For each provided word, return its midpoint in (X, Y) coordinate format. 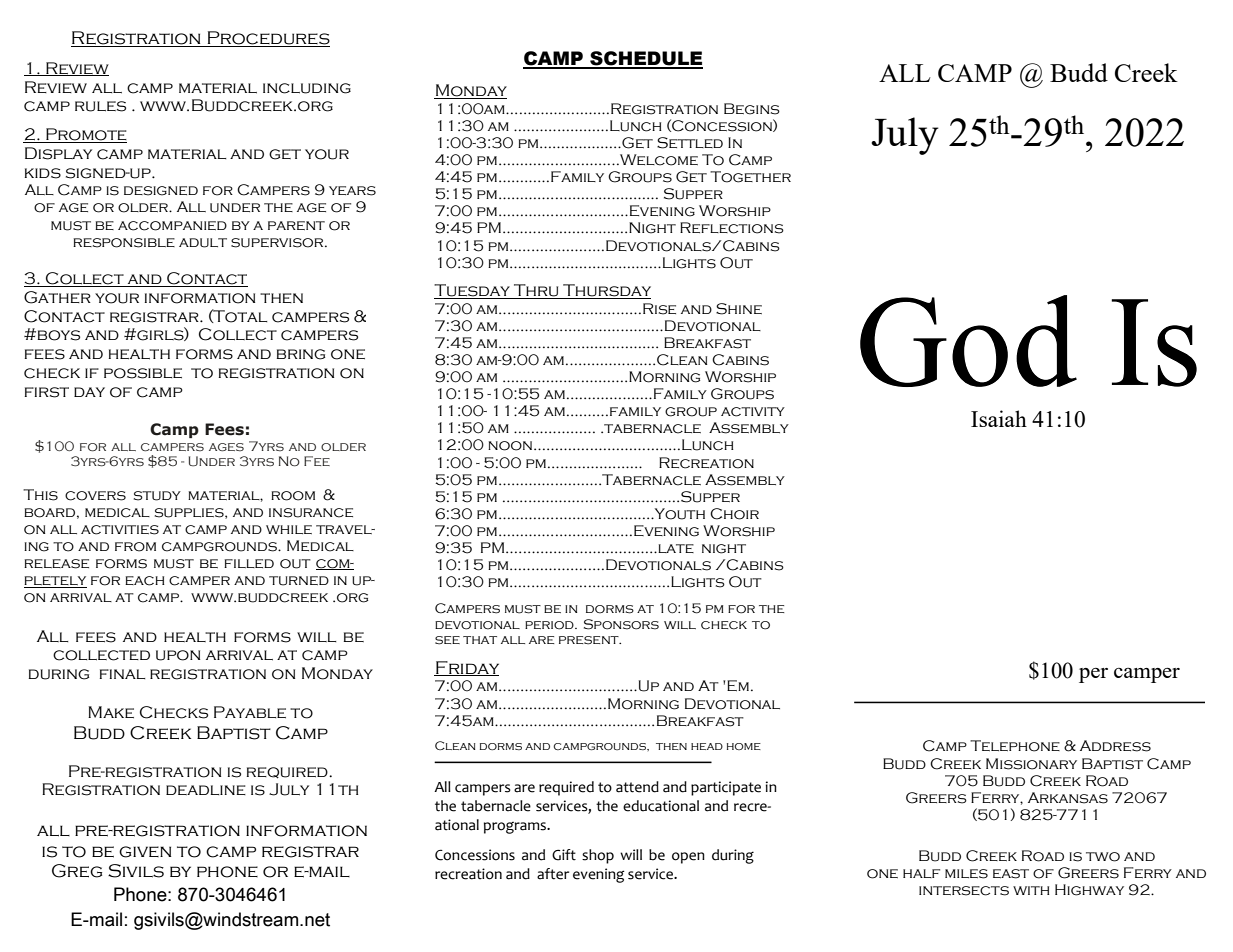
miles (966, 874)
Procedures (267, 39)
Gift (564, 855)
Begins (752, 109)
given (145, 852)
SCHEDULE (645, 59)
